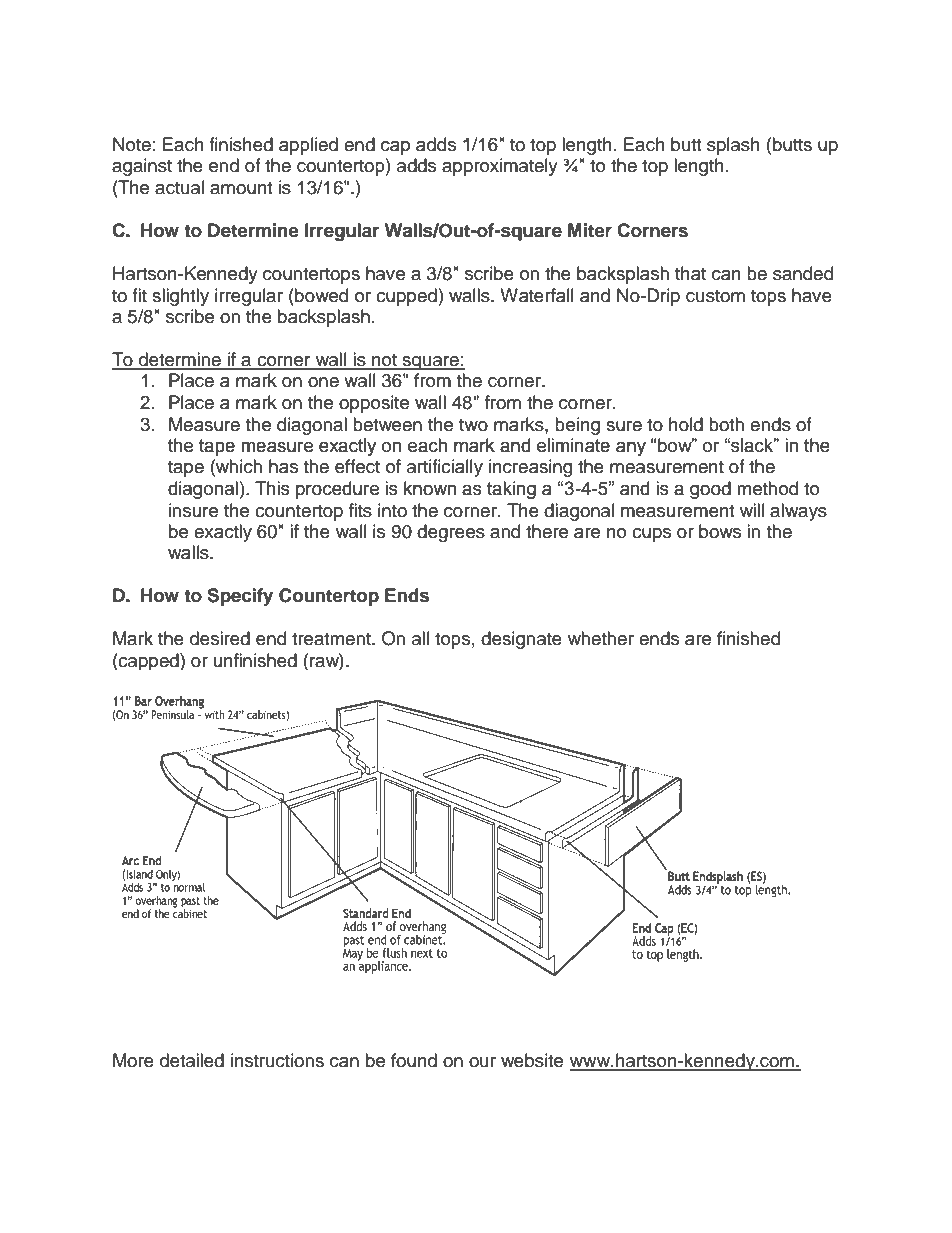 The width and height of the screenshot is (952, 1233). I want to click on designate, so click(521, 640).
